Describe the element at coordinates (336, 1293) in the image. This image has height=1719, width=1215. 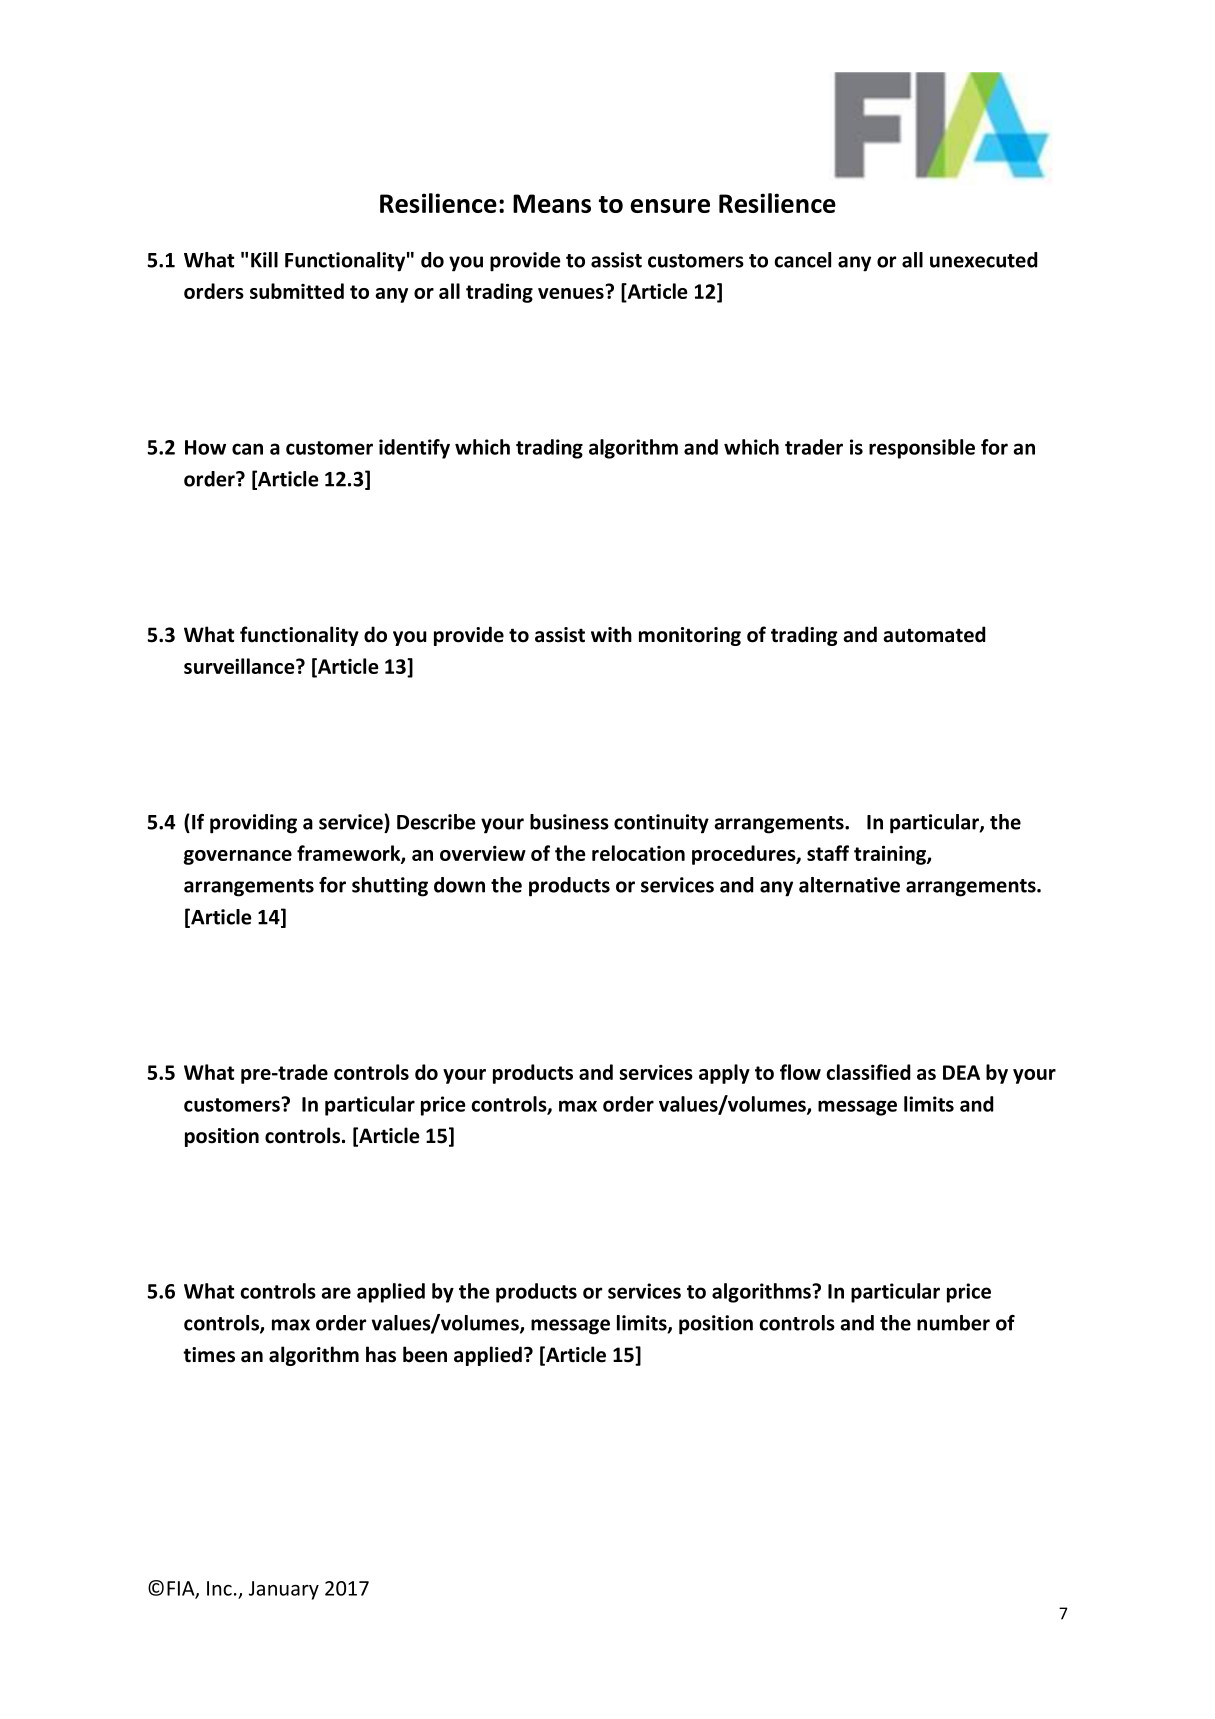
I see `are` at that location.
